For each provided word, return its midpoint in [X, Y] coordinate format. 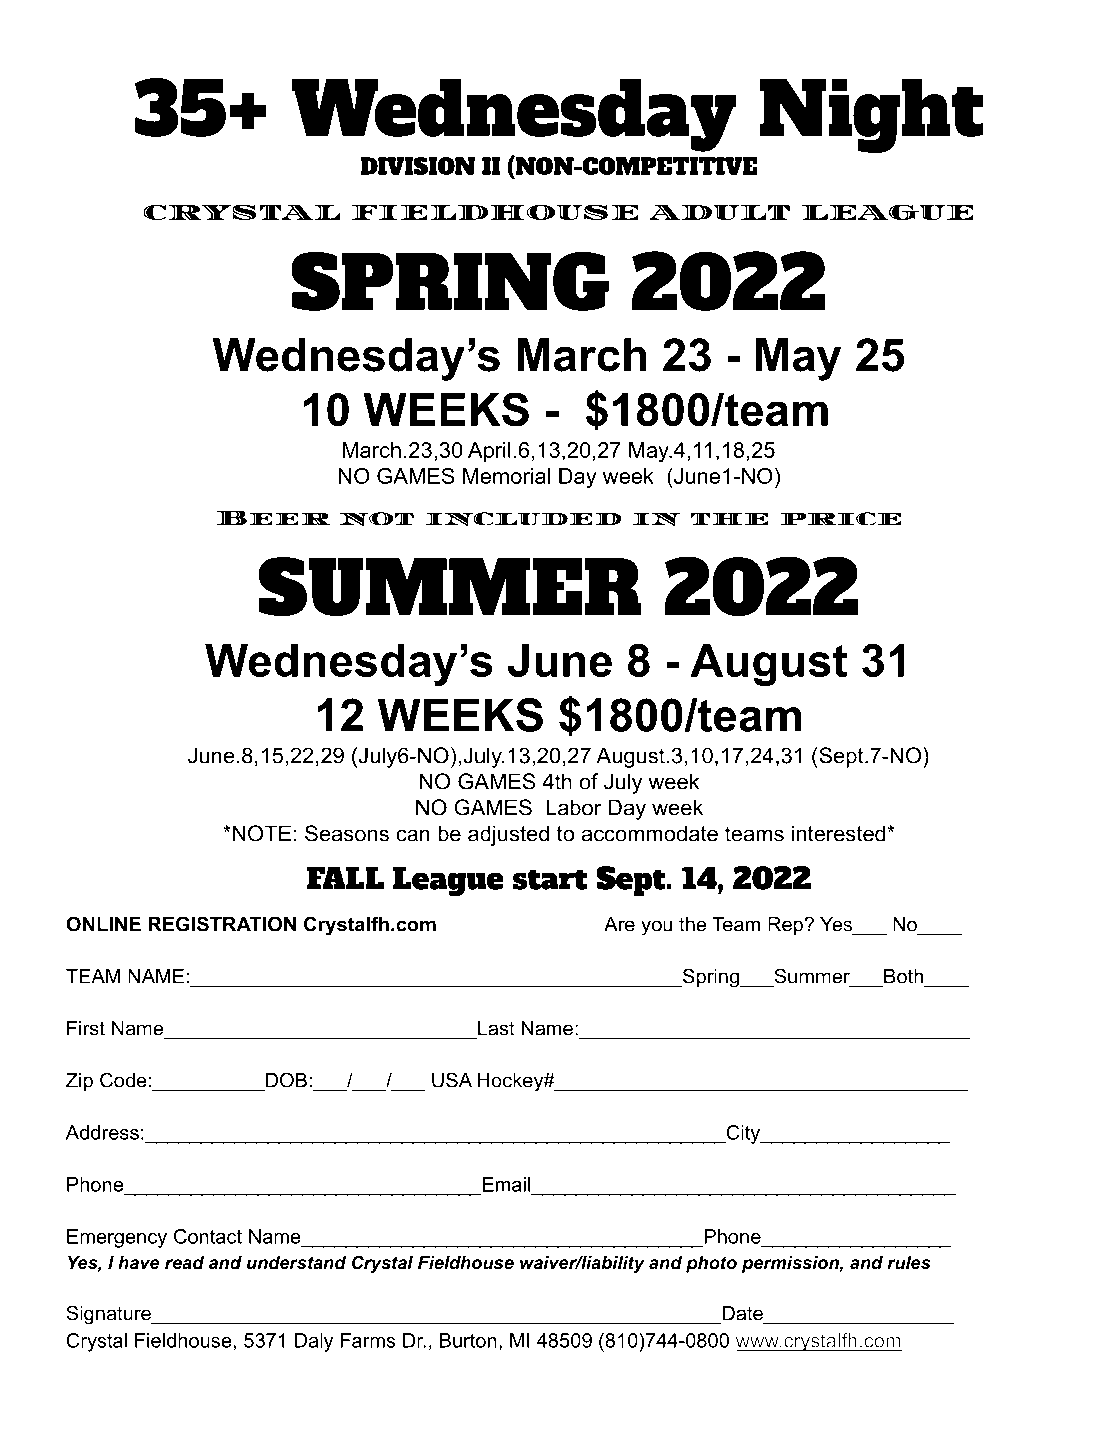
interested [838, 833]
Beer [273, 517]
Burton [468, 1340]
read [184, 1262]
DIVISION [417, 166]
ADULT [719, 212]
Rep [786, 926]
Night [871, 116]
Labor [573, 807]
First [86, 1028]
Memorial [506, 476]
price [841, 519]
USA [452, 1080]
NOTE [260, 833]
